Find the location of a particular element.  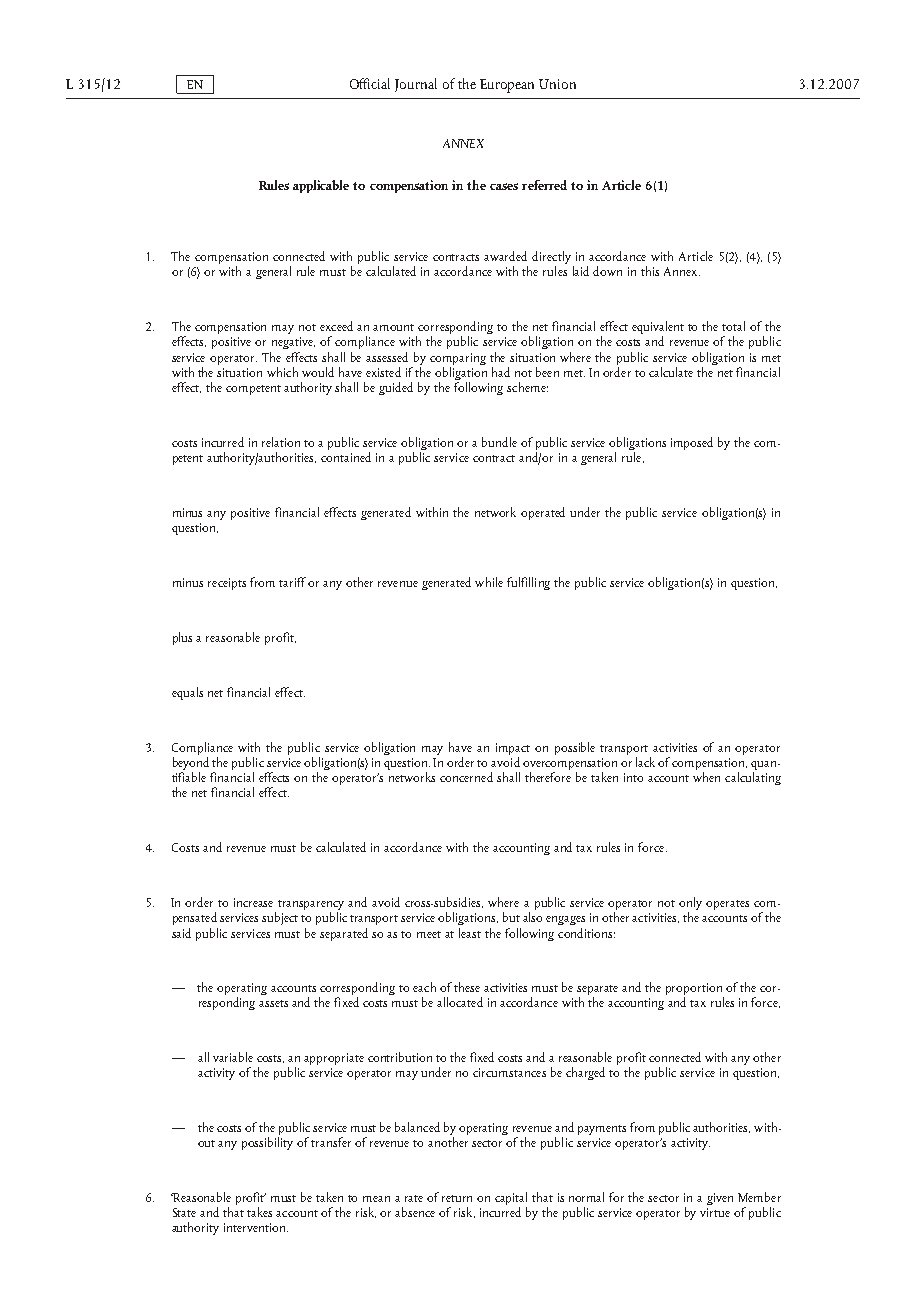

only is located at coordinates (690, 905).
